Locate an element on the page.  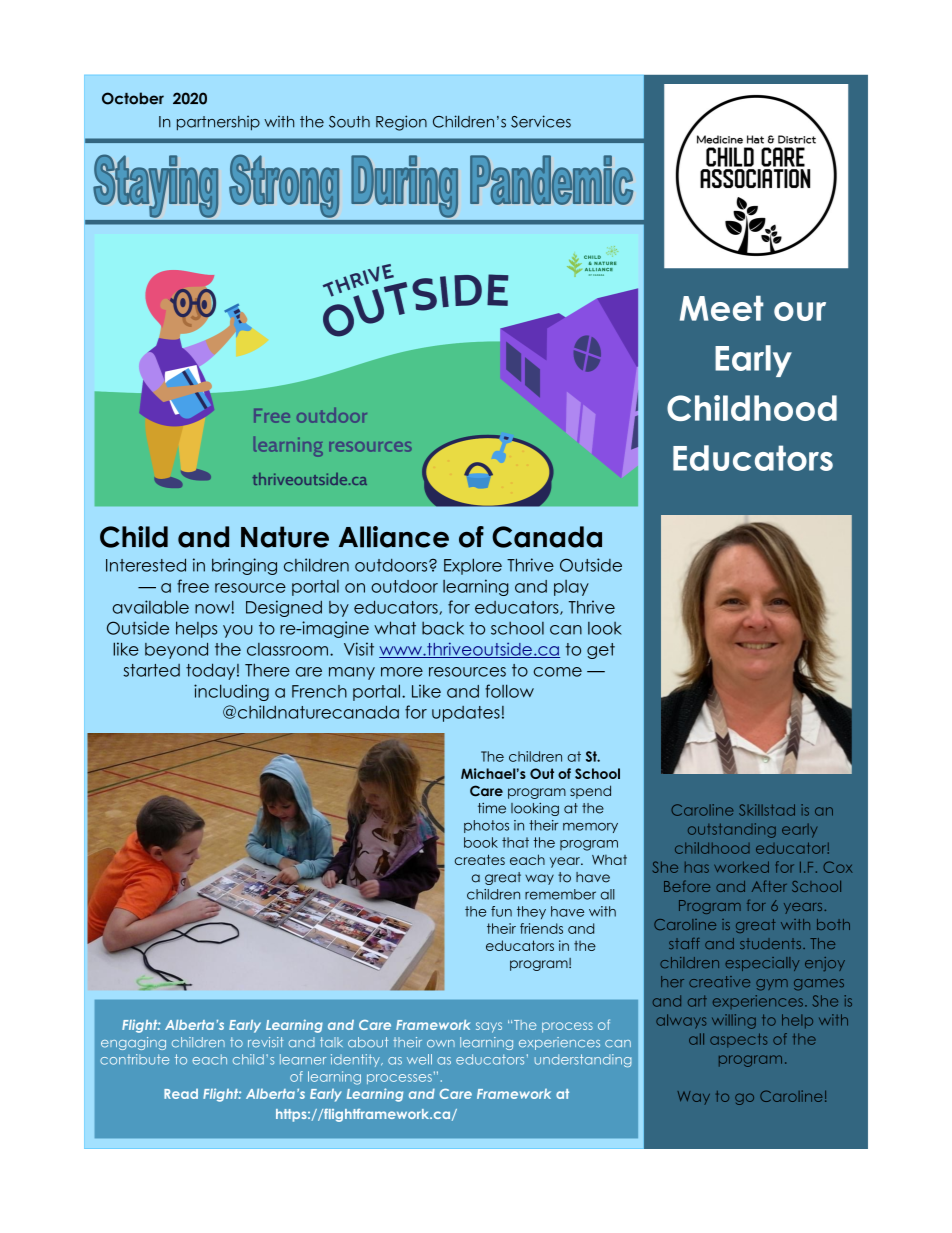
aspects is located at coordinates (738, 1040).
